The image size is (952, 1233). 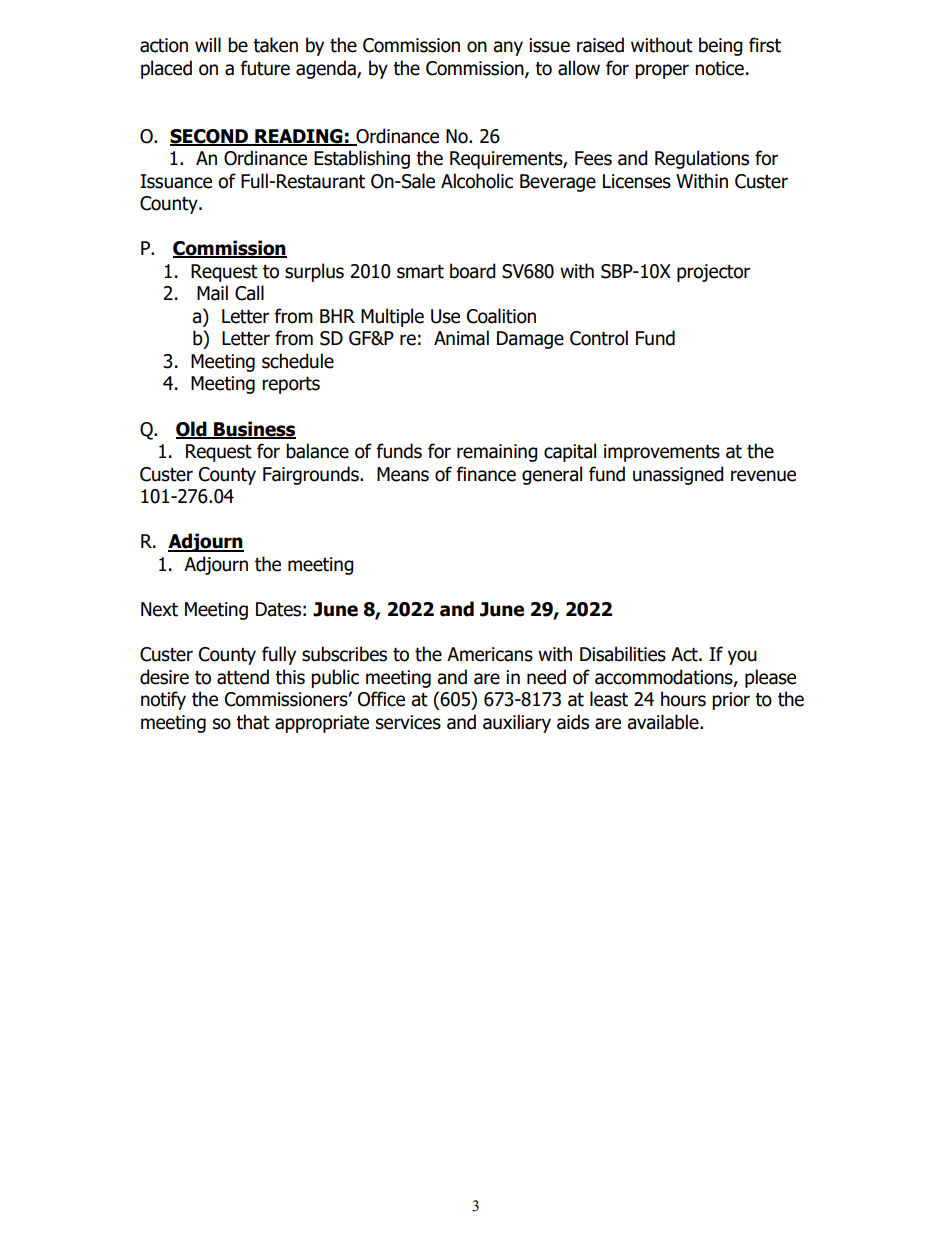 What do you see at coordinates (683, 699) in the screenshot?
I see `hours` at bounding box center [683, 699].
